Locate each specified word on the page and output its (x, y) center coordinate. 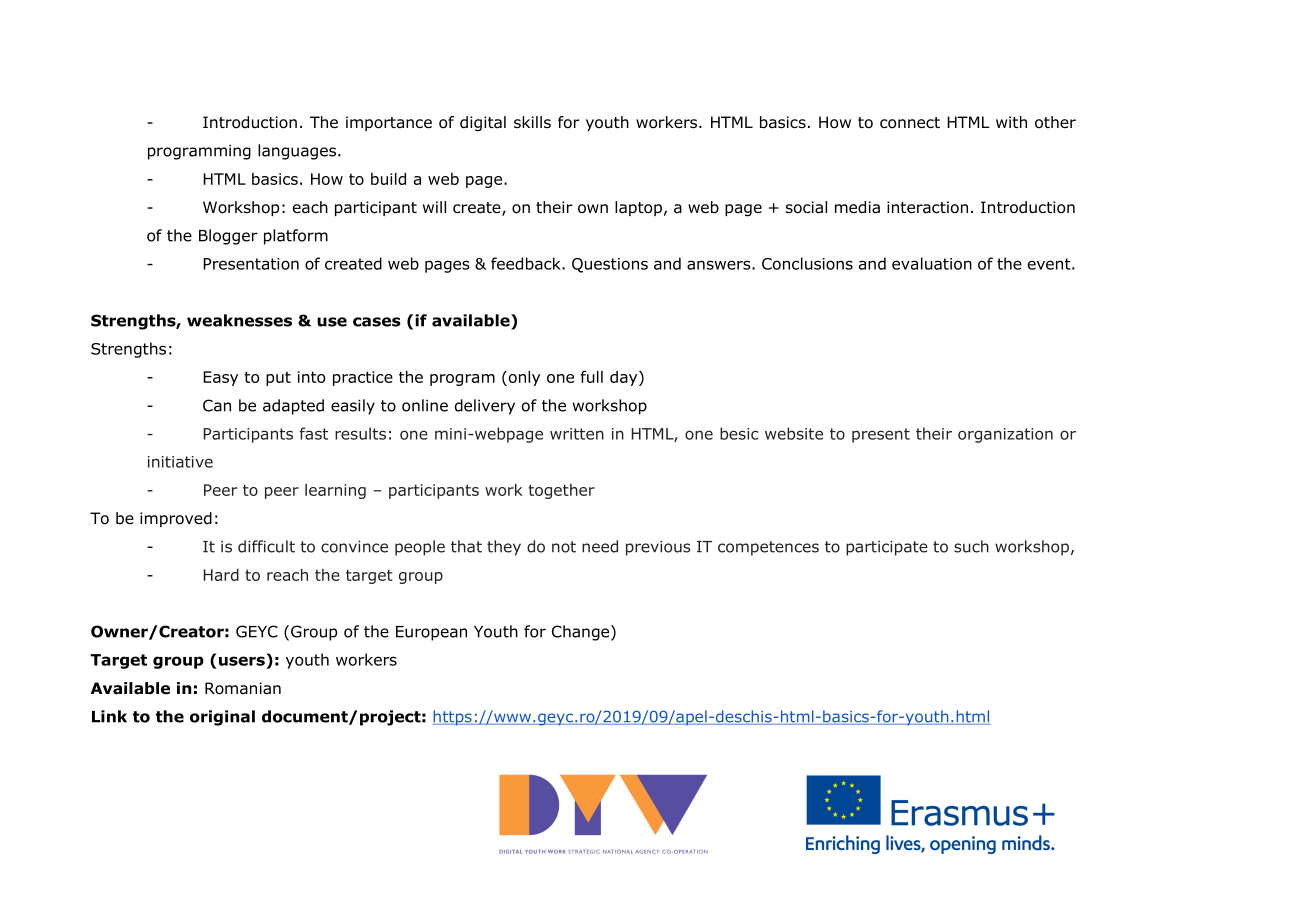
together (562, 491)
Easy (220, 378)
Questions (610, 265)
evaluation (932, 263)
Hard (221, 575)
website (794, 433)
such (971, 546)
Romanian (243, 688)
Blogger (228, 237)
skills (532, 122)
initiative (180, 462)
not (564, 547)
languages (298, 152)
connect (910, 123)
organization (1005, 435)
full (592, 376)
